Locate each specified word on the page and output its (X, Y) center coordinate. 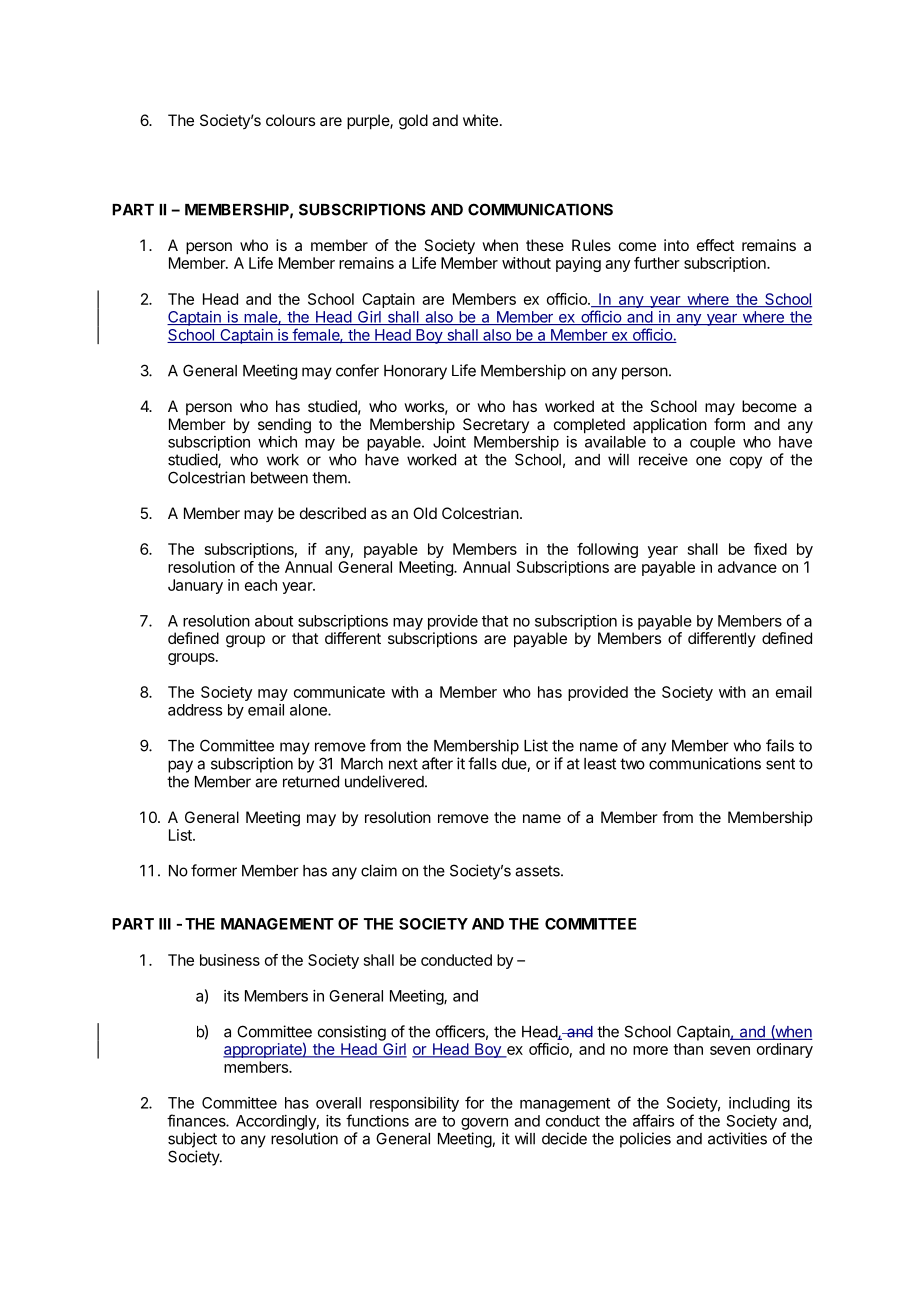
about (274, 621)
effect (715, 245)
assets (538, 871)
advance (747, 567)
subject (192, 1140)
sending (284, 426)
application (670, 425)
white (480, 120)
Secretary (496, 425)
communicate (339, 692)
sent (780, 764)
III (165, 924)
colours (290, 120)
